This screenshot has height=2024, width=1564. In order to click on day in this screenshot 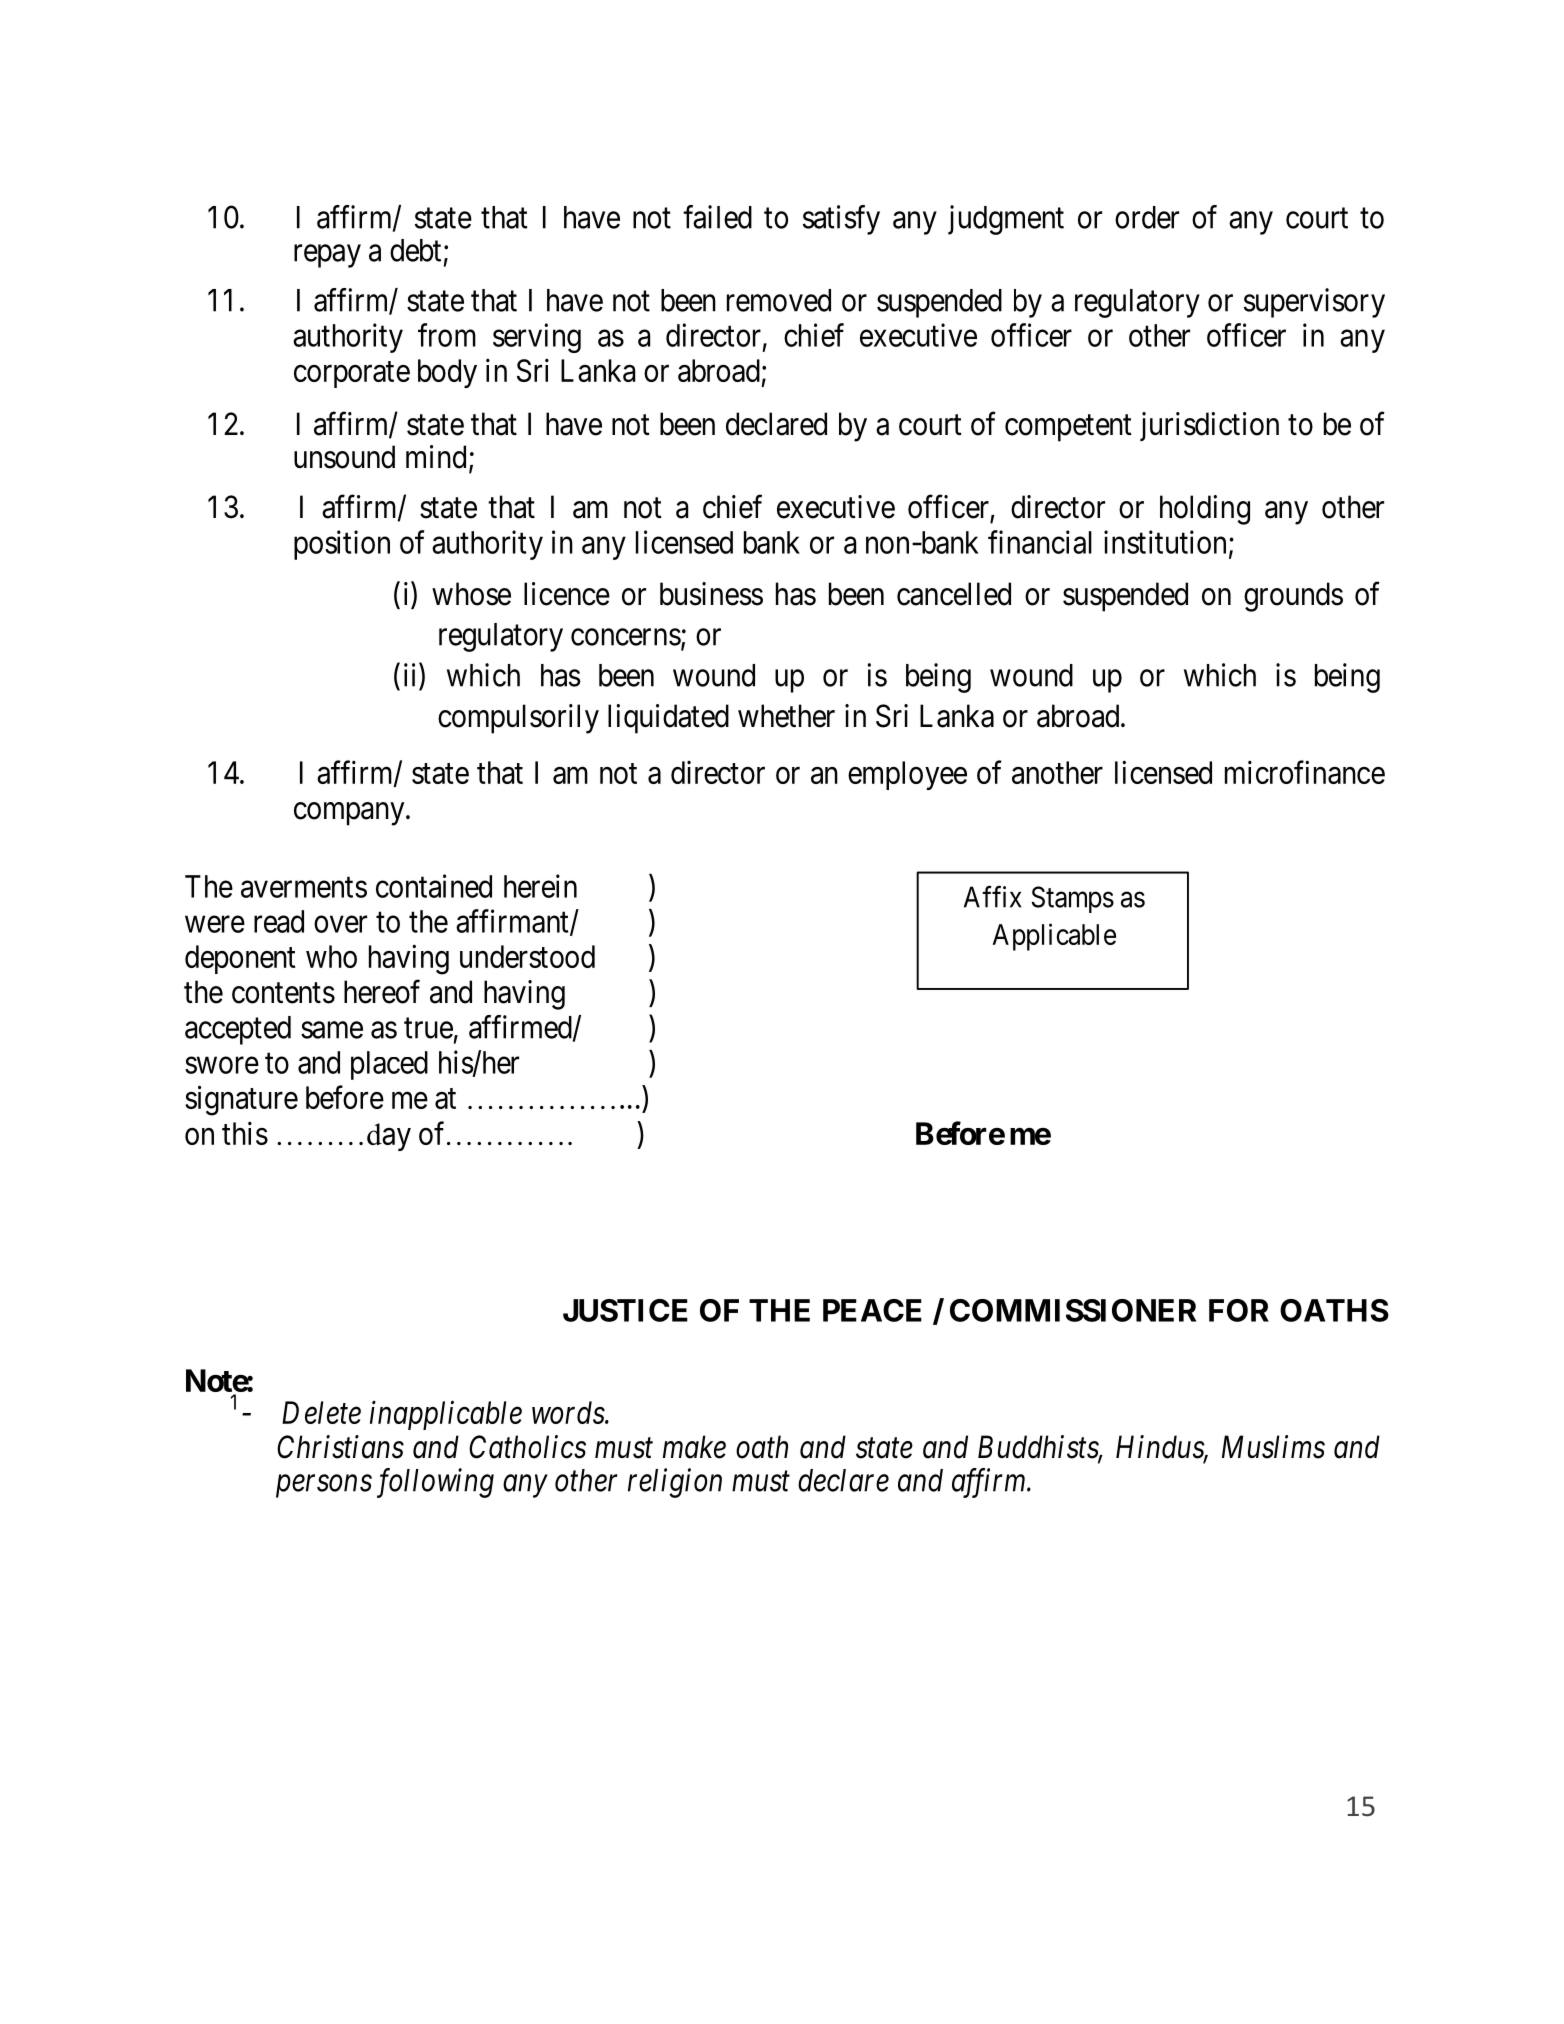, I will do `click(389, 1137)`.
